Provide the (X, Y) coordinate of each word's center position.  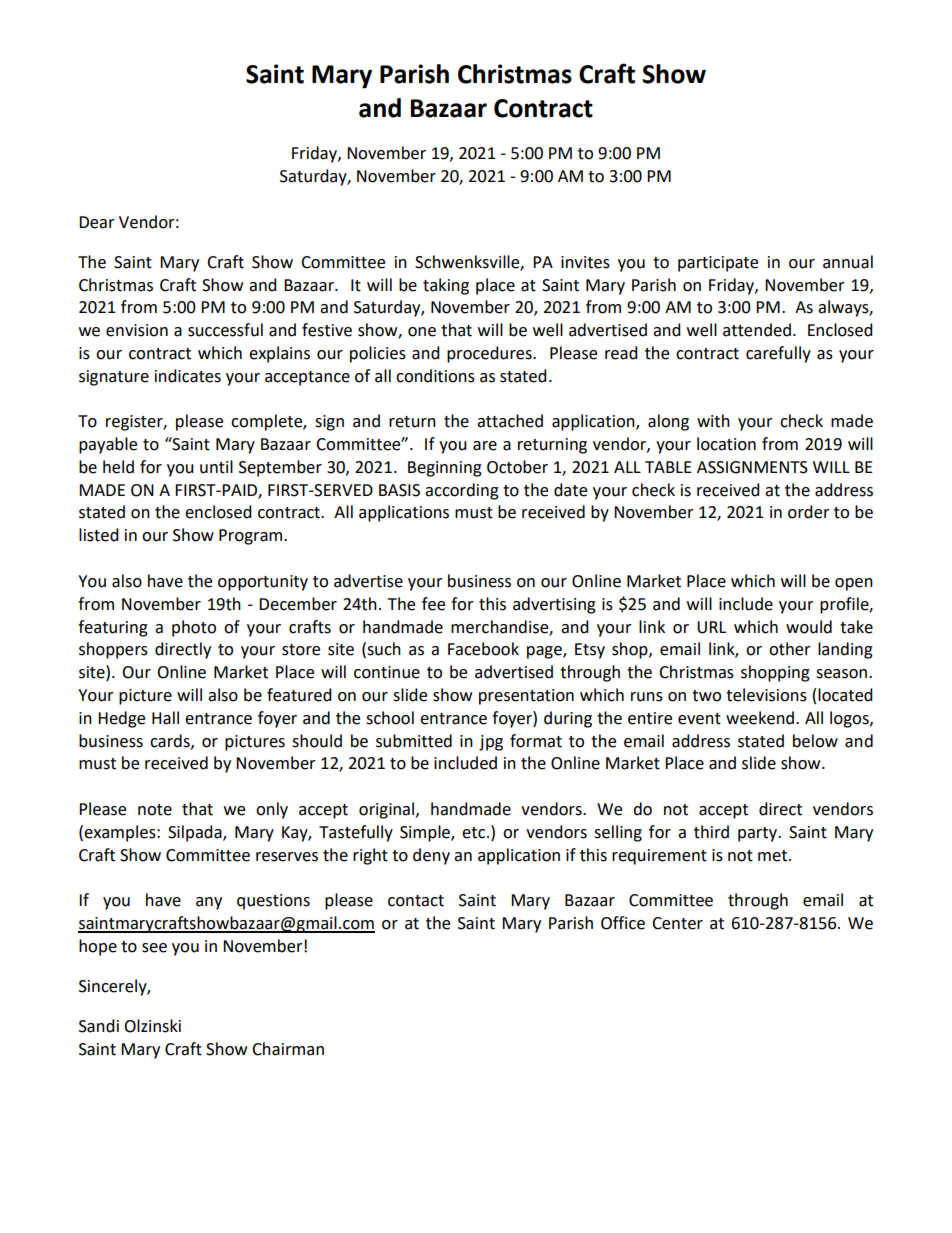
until (216, 467)
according (462, 491)
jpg (491, 743)
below (815, 741)
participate (718, 264)
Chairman (288, 1049)
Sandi (99, 1026)
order (809, 512)
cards (171, 741)
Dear (97, 222)
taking (446, 286)
